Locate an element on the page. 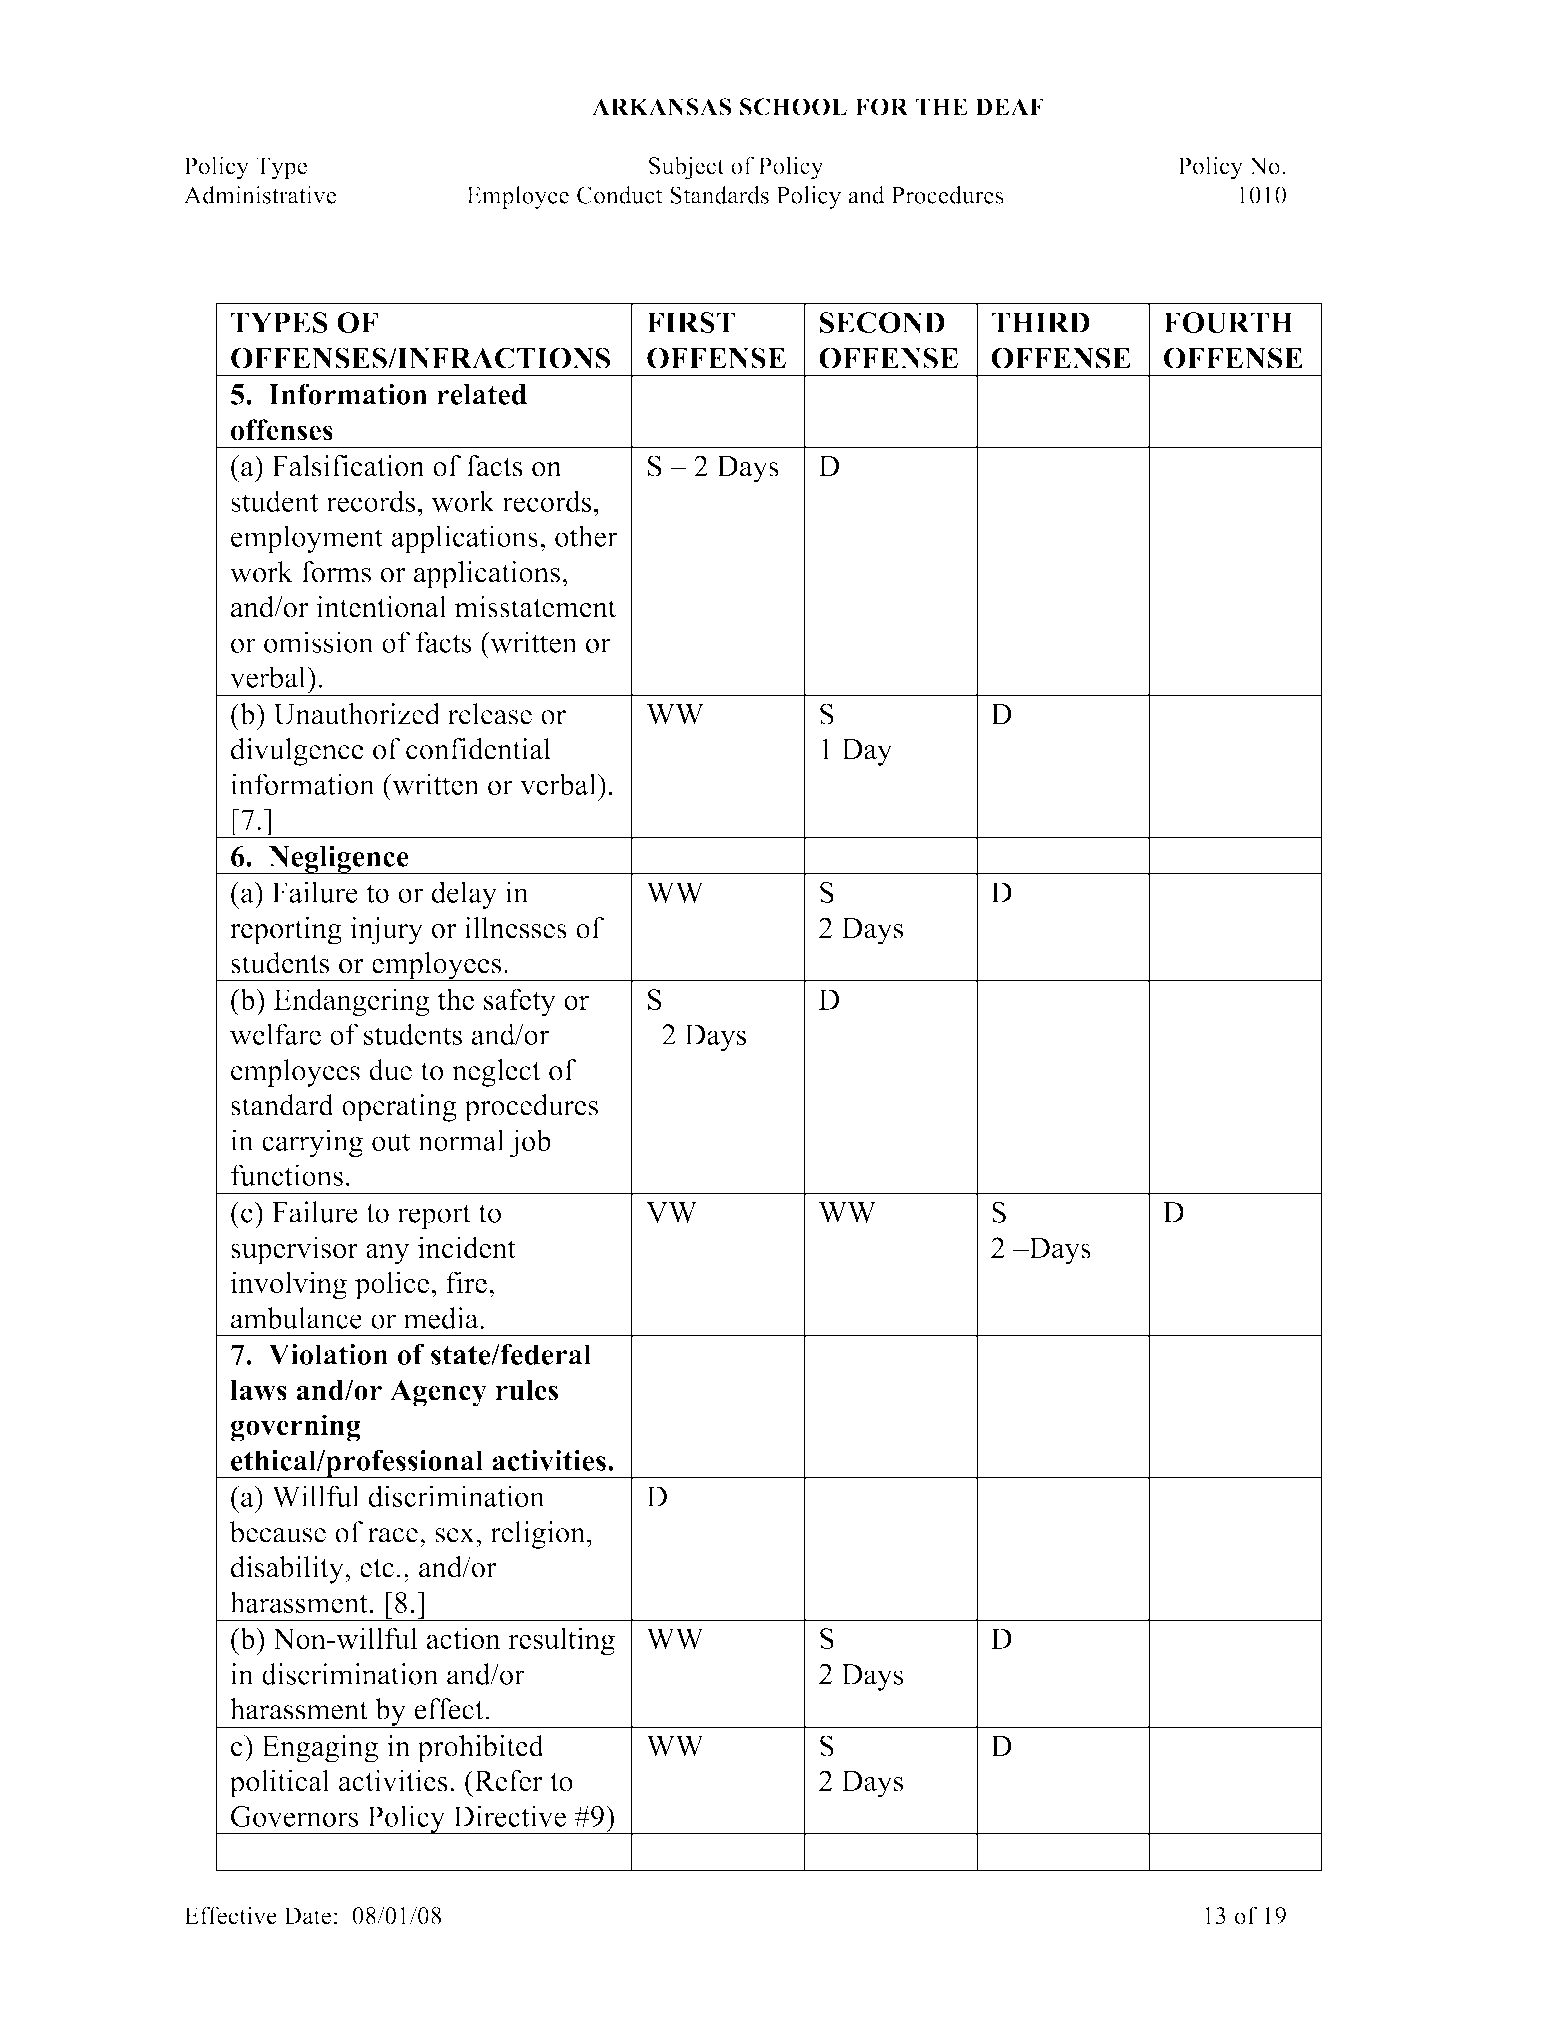  Unauthorized is located at coordinates (356, 714).
